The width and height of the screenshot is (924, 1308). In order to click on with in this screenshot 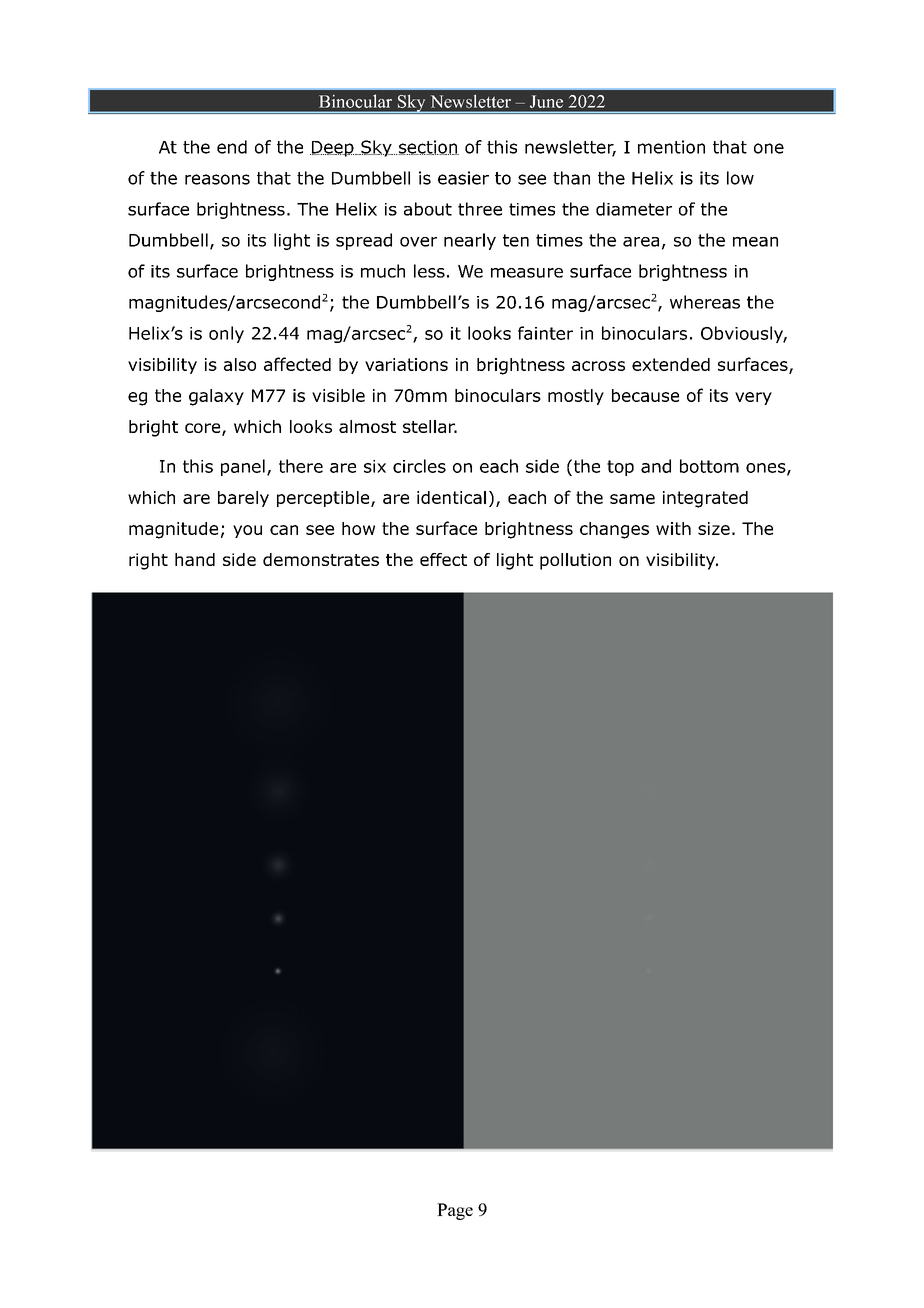, I will do `click(673, 528)`.
